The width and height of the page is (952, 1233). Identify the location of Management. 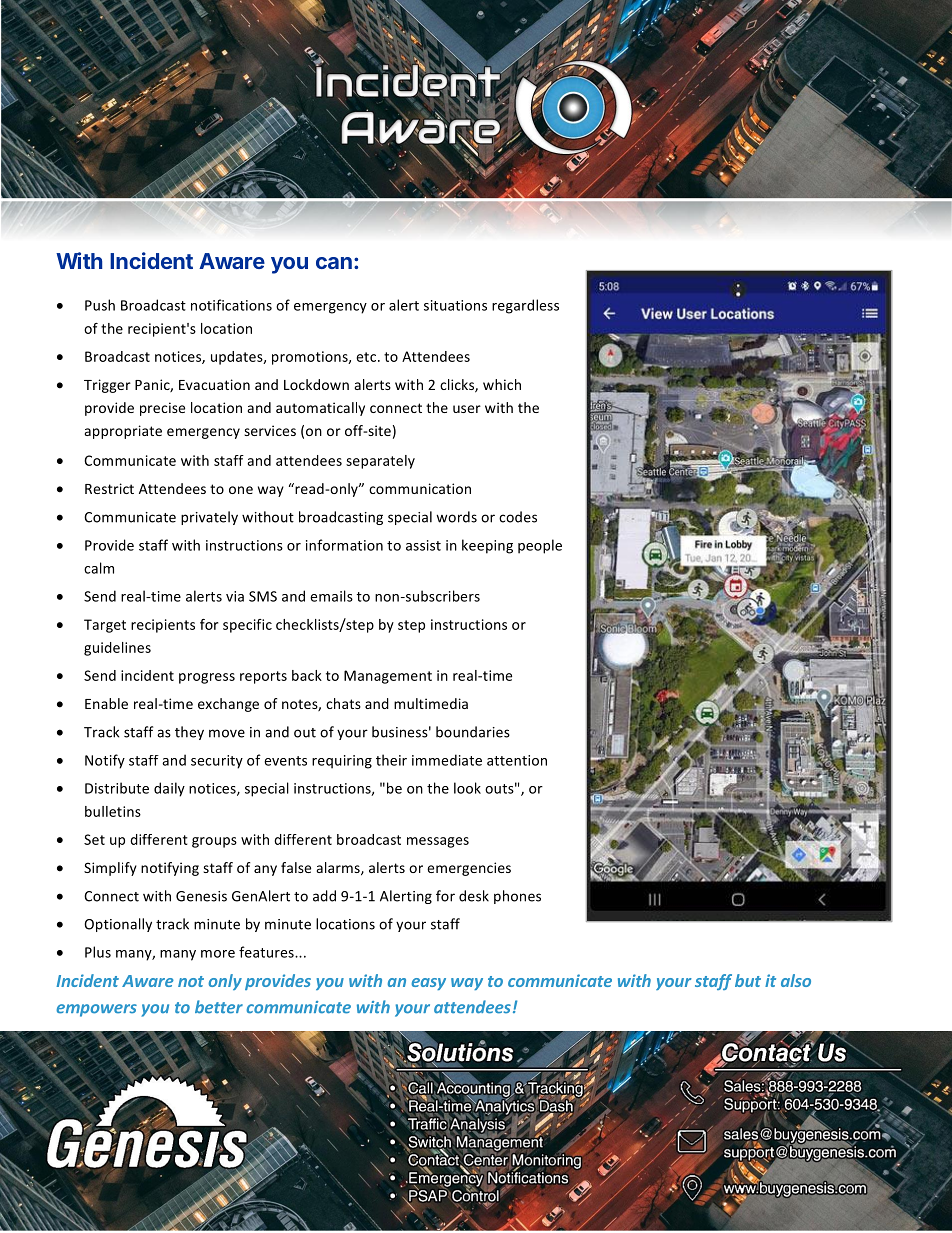
(388, 677).
